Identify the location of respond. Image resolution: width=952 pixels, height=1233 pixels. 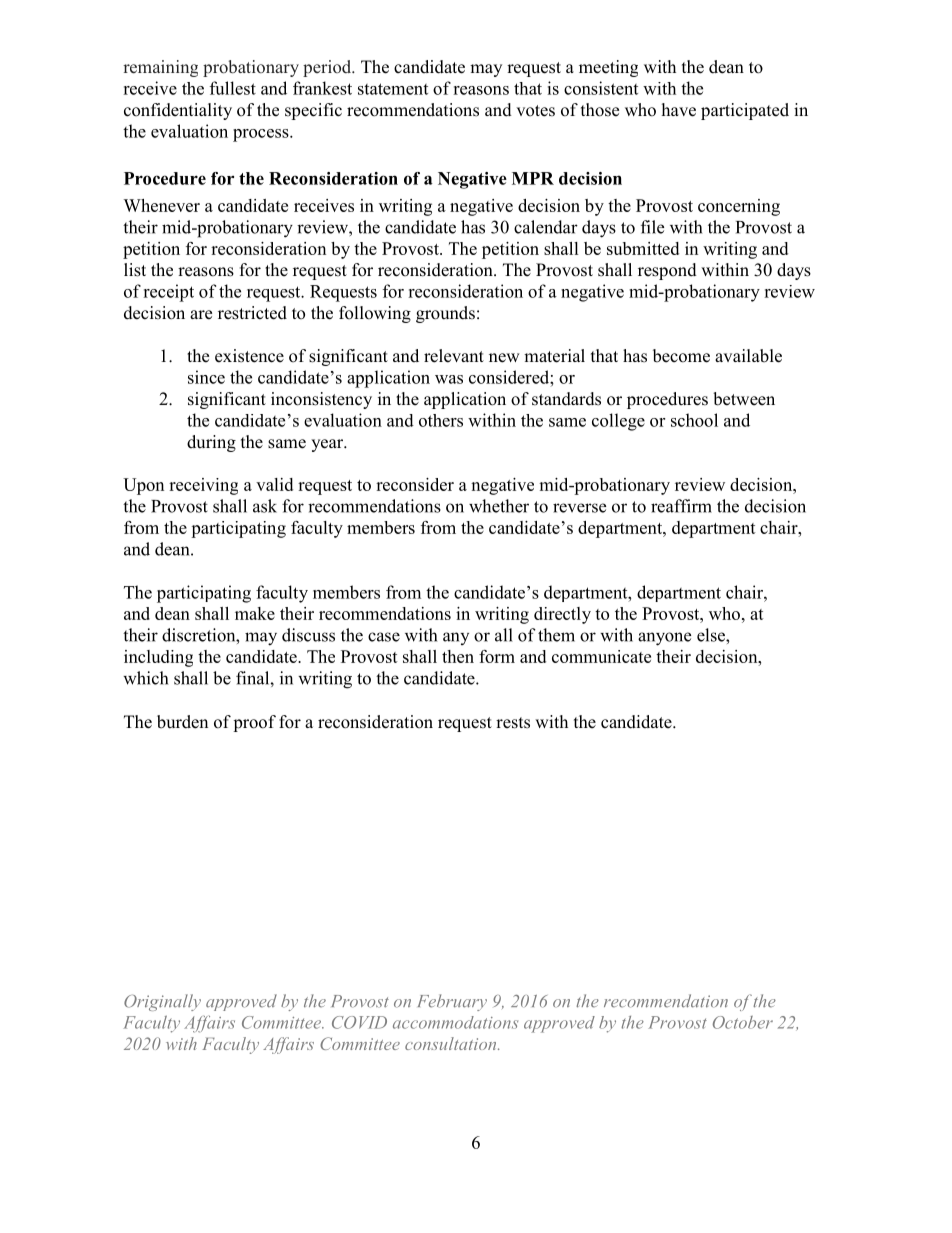
(667, 271).
